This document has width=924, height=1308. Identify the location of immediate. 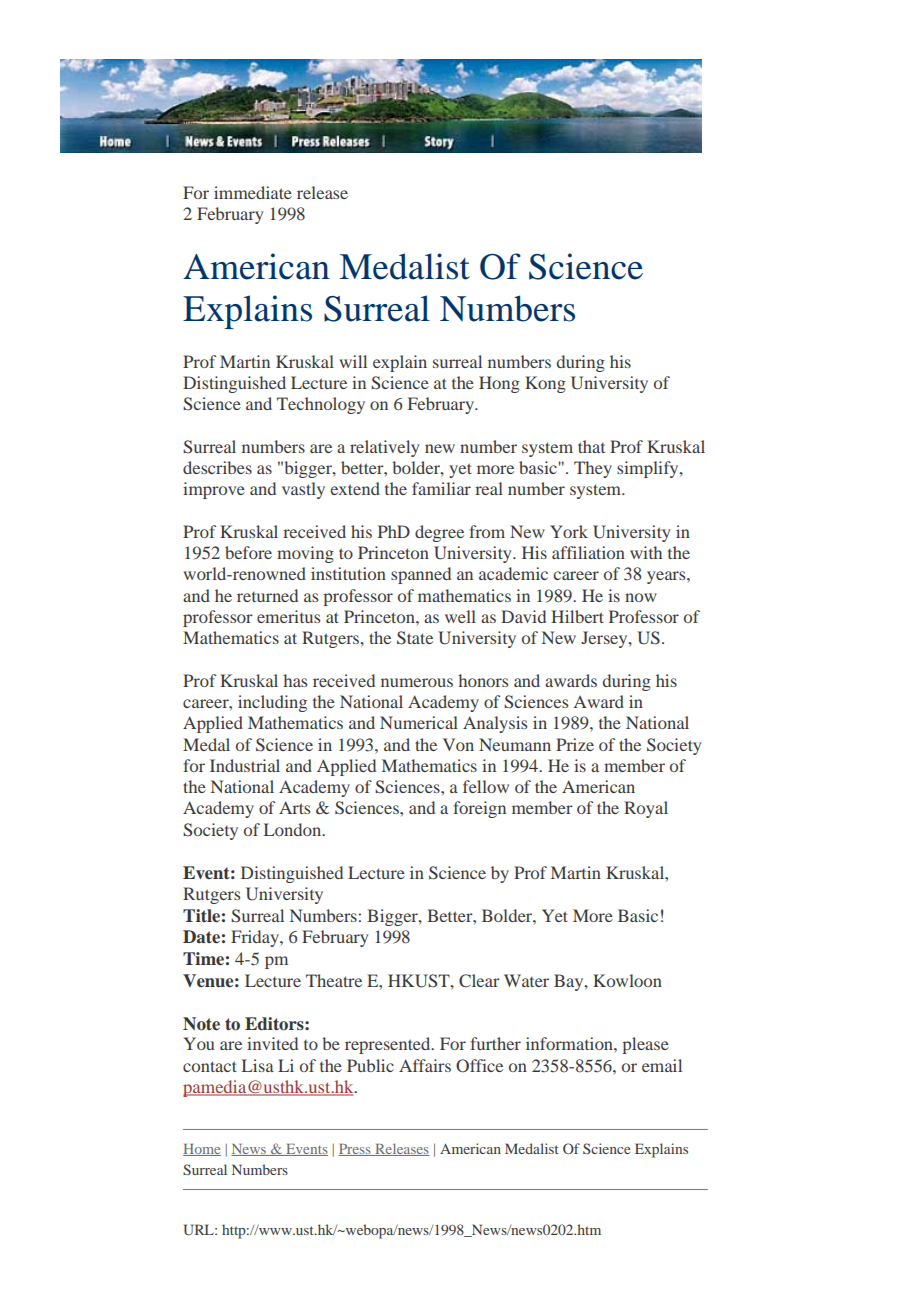
(253, 192).
